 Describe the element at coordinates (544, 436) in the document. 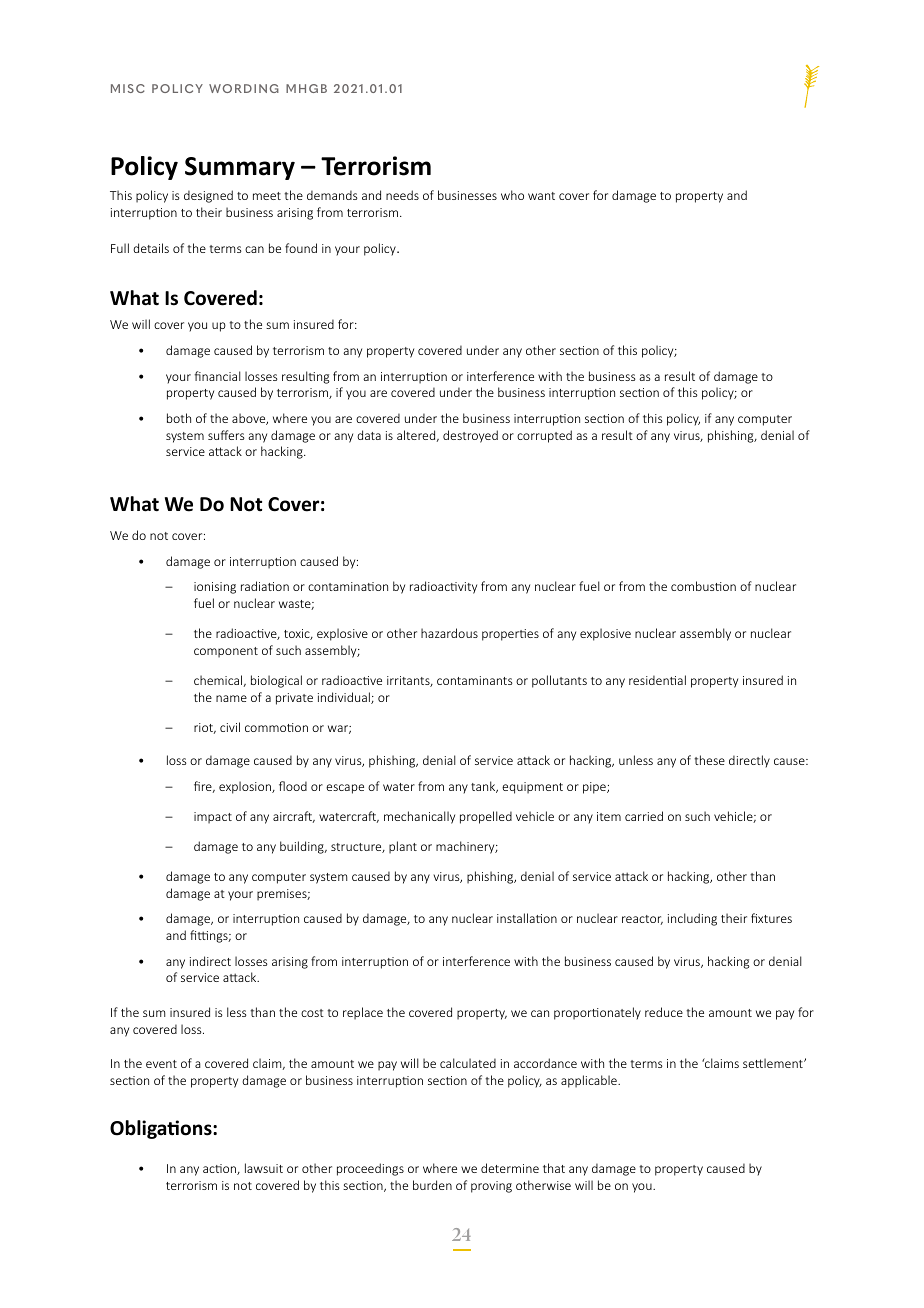

I see `corrupted` at that location.
